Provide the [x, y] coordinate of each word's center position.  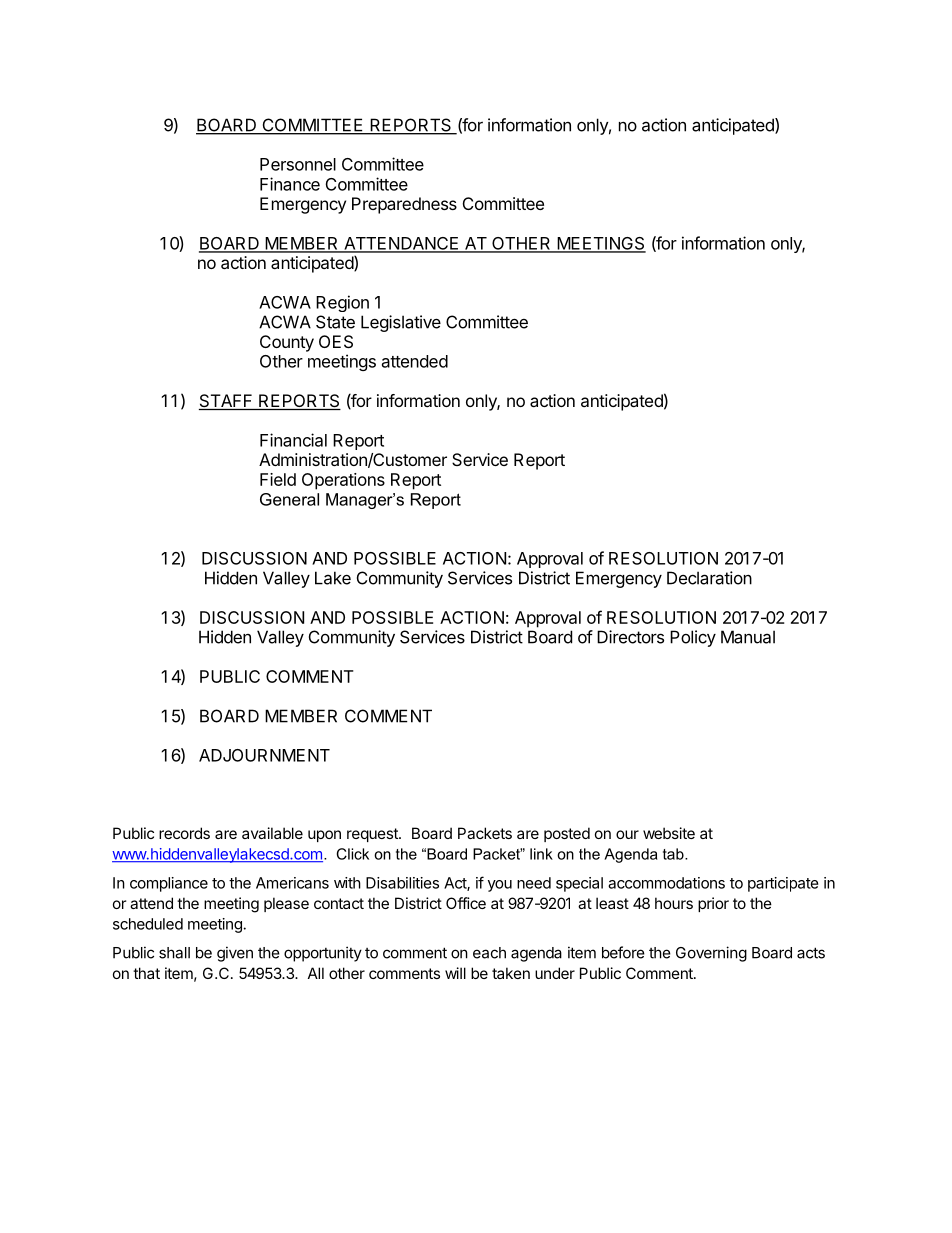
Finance [290, 184]
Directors [630, 637]
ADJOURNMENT [264, 755]
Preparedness [404, 205]
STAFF [227, 402]
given [235, 954]
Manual [748, 637]
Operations [343, 481]
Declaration [709, 578]
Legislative [401, 323]
